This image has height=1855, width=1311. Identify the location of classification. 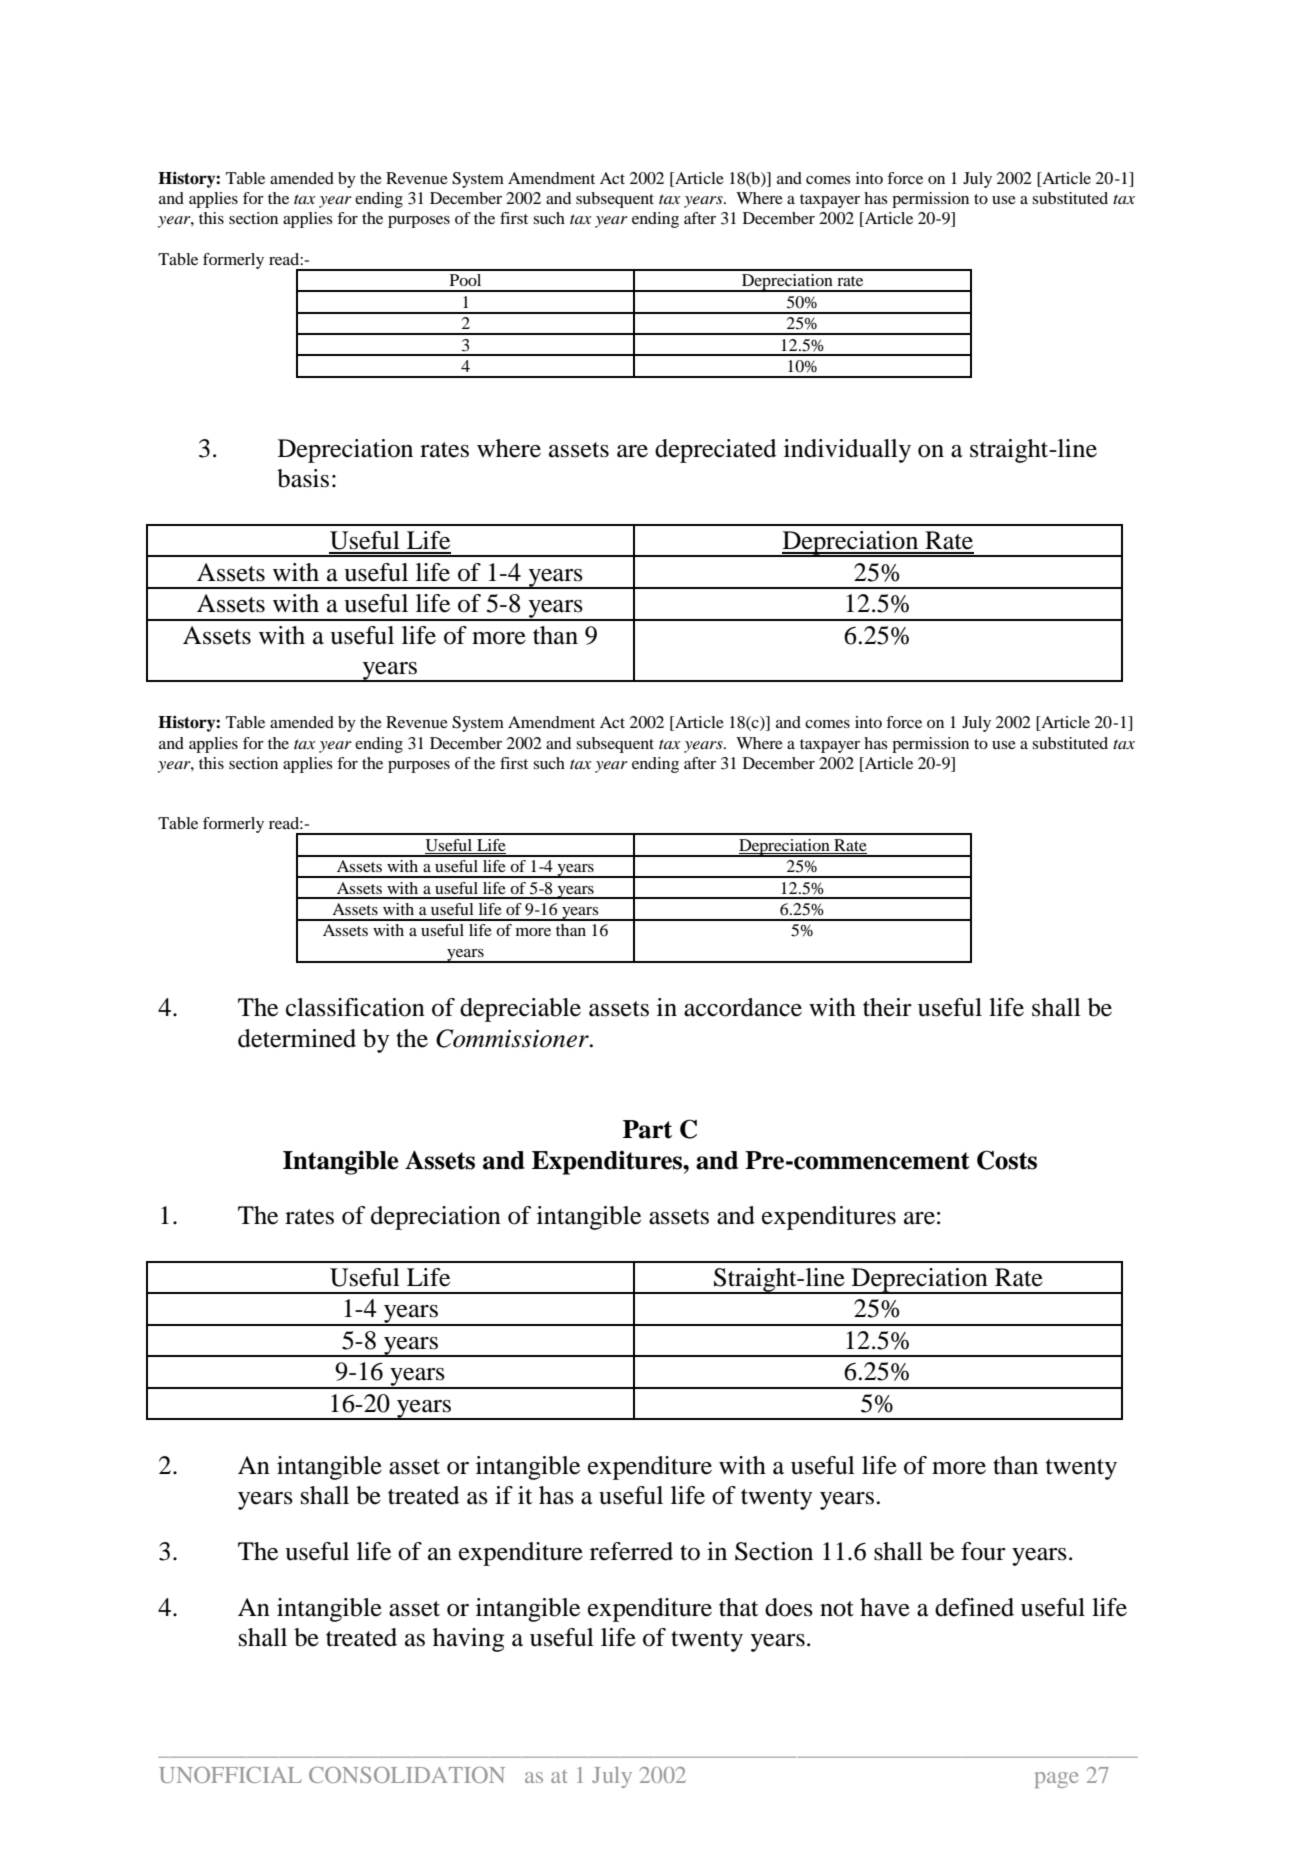
(355, 1007).
